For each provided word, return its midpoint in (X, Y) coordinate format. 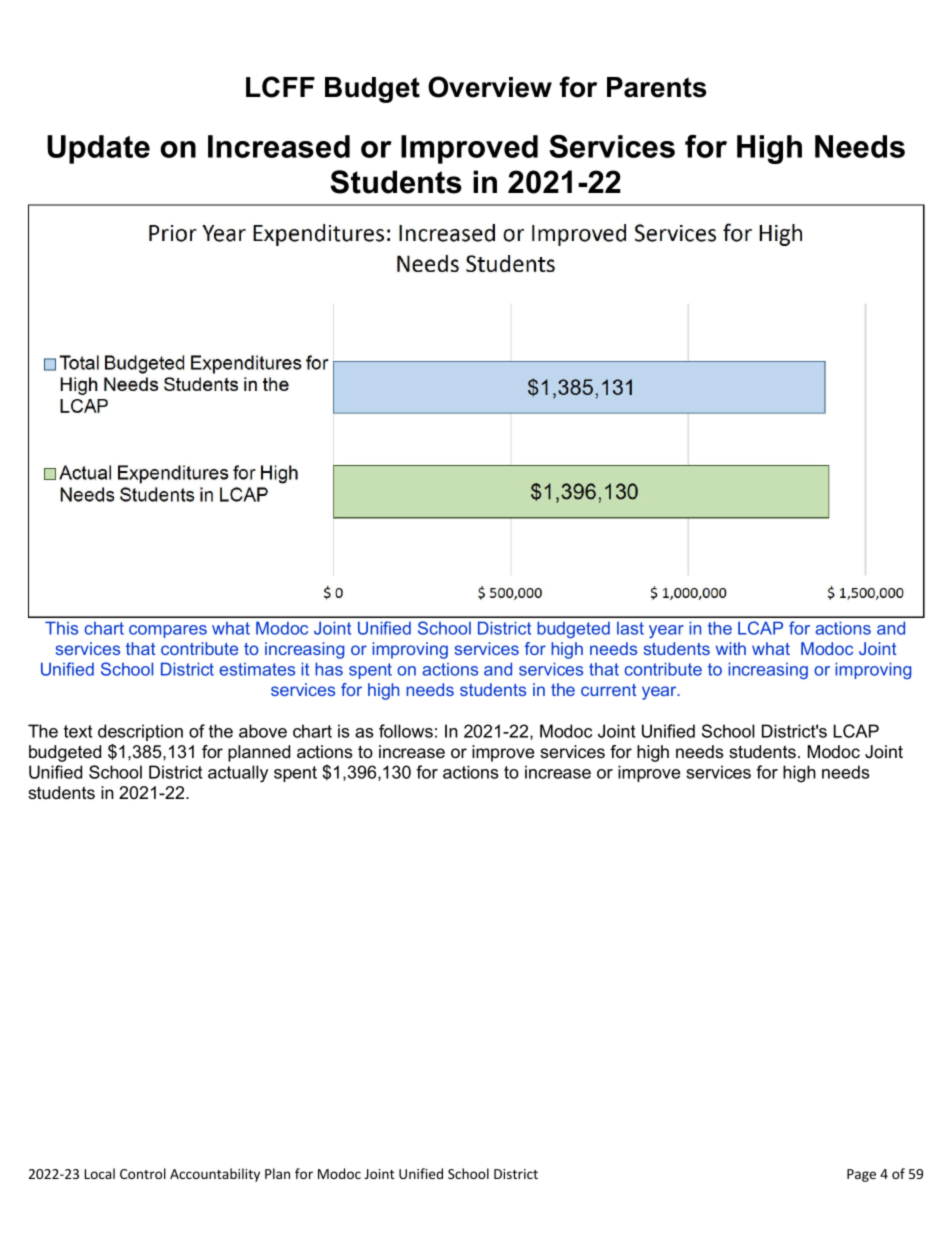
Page (861, 1175)
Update (98, 149)
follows (406, 731)
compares (168, 631)
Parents (657, 87)
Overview (490, 87)
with (731, 648)
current (608, 690)
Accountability (215, 1175)
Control (143, 1173)
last (630, 628)
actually (238, 774)
